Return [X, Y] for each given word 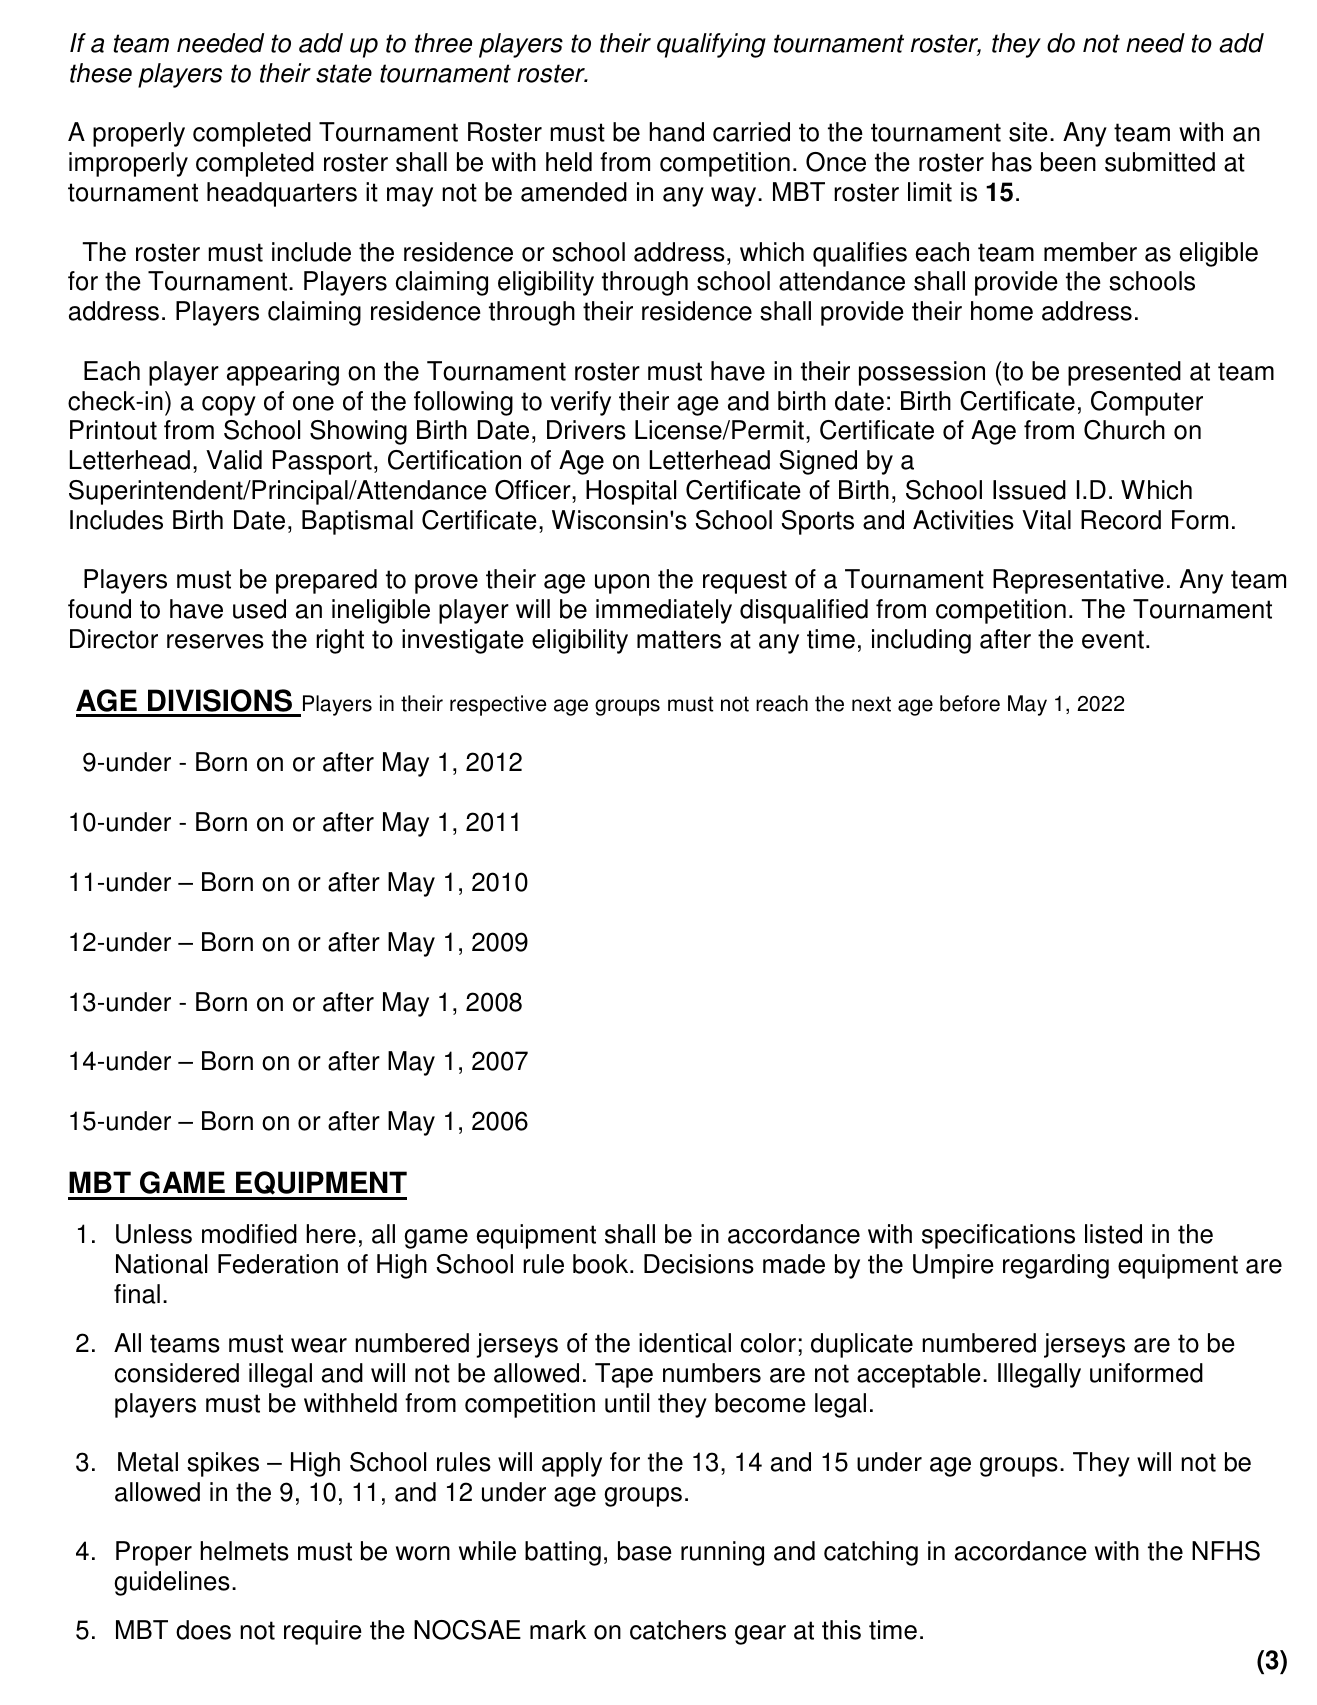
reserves [215, 641]
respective [498, 705]
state [344, 73]
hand [676, 132]
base [645, 1551]
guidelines [172, 1583]
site [1028, 132]
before [970, 703]
